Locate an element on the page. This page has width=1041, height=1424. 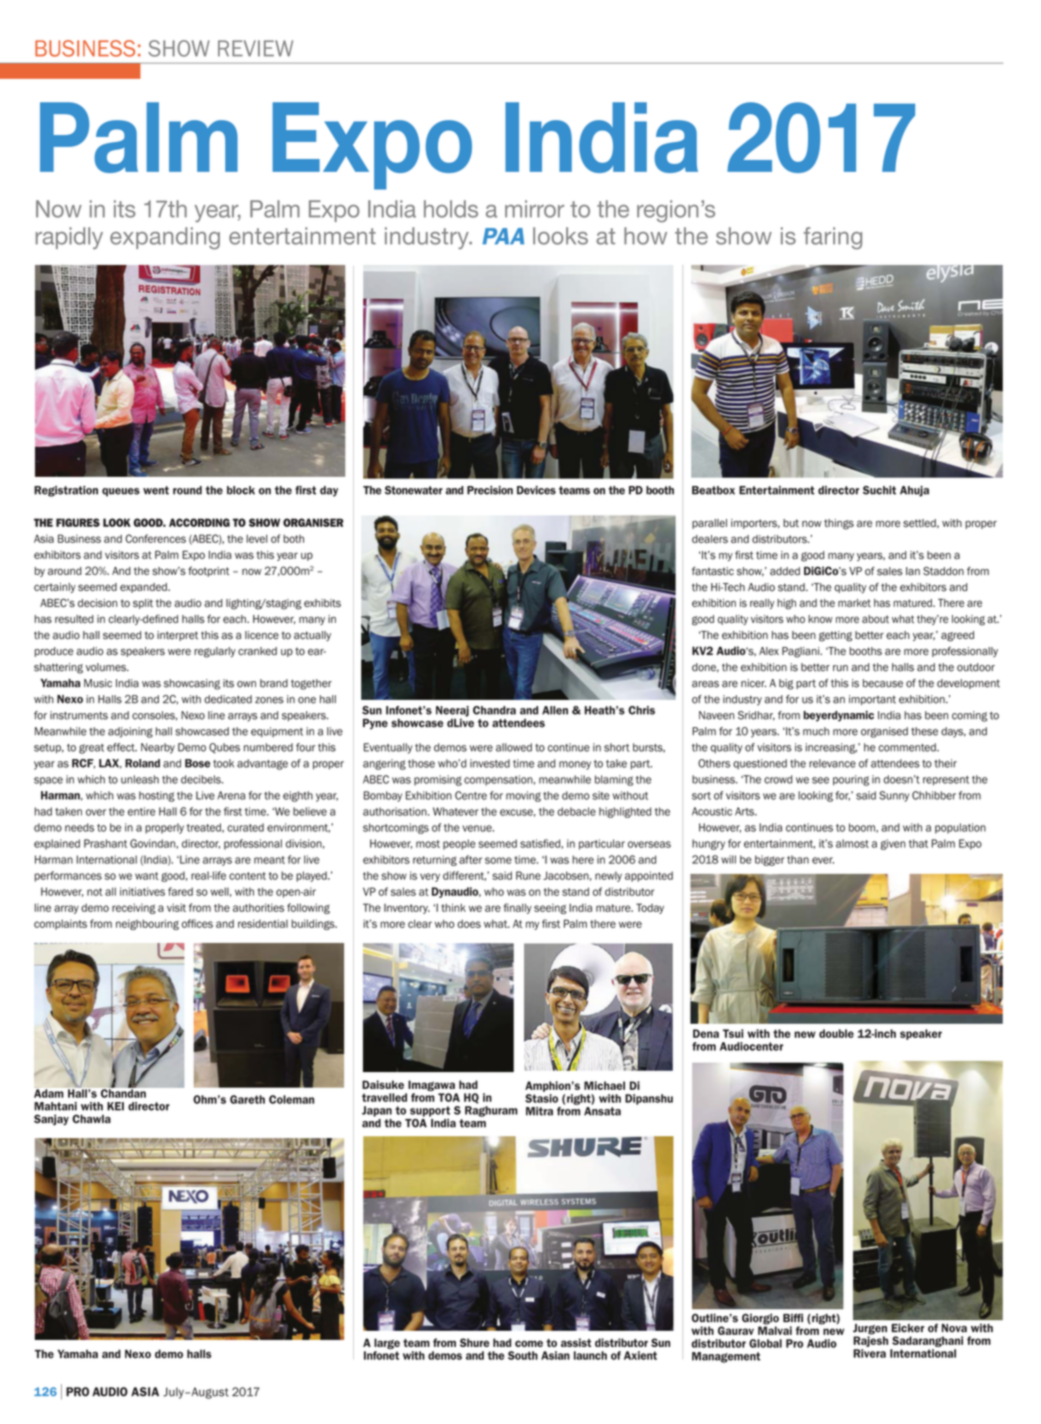
faring is located at coordinates (833, 238).
